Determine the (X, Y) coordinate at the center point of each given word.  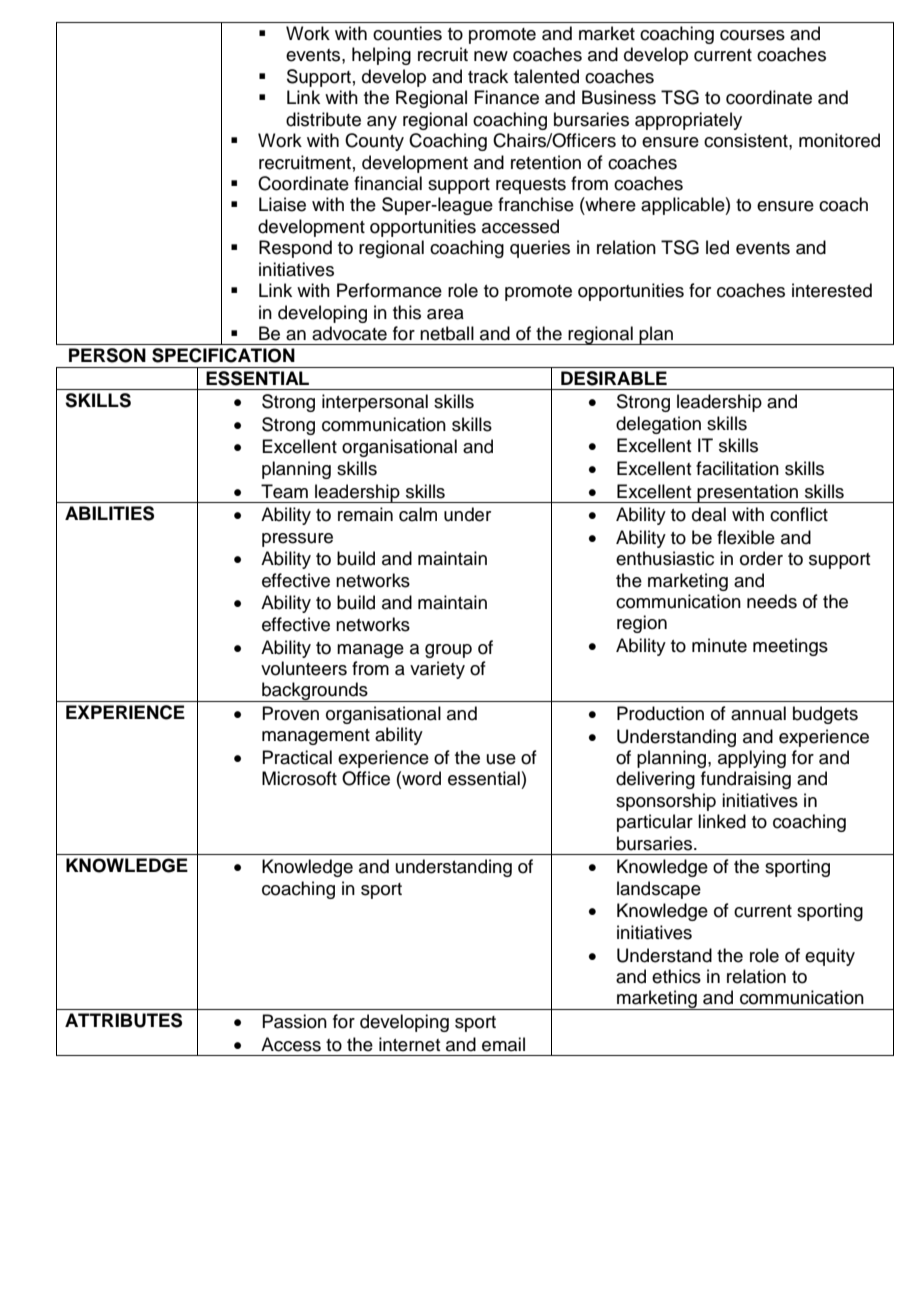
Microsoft (299, 778)
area (445, 314)
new (491, 56)
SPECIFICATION (223, 355)
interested (832, 290)
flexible (746, 537)
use (501, 759)
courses (752, 35)
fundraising (746, 780)
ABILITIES (109, 513)
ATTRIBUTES (123, 1020)
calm (418, 514)
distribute (323, 119)
